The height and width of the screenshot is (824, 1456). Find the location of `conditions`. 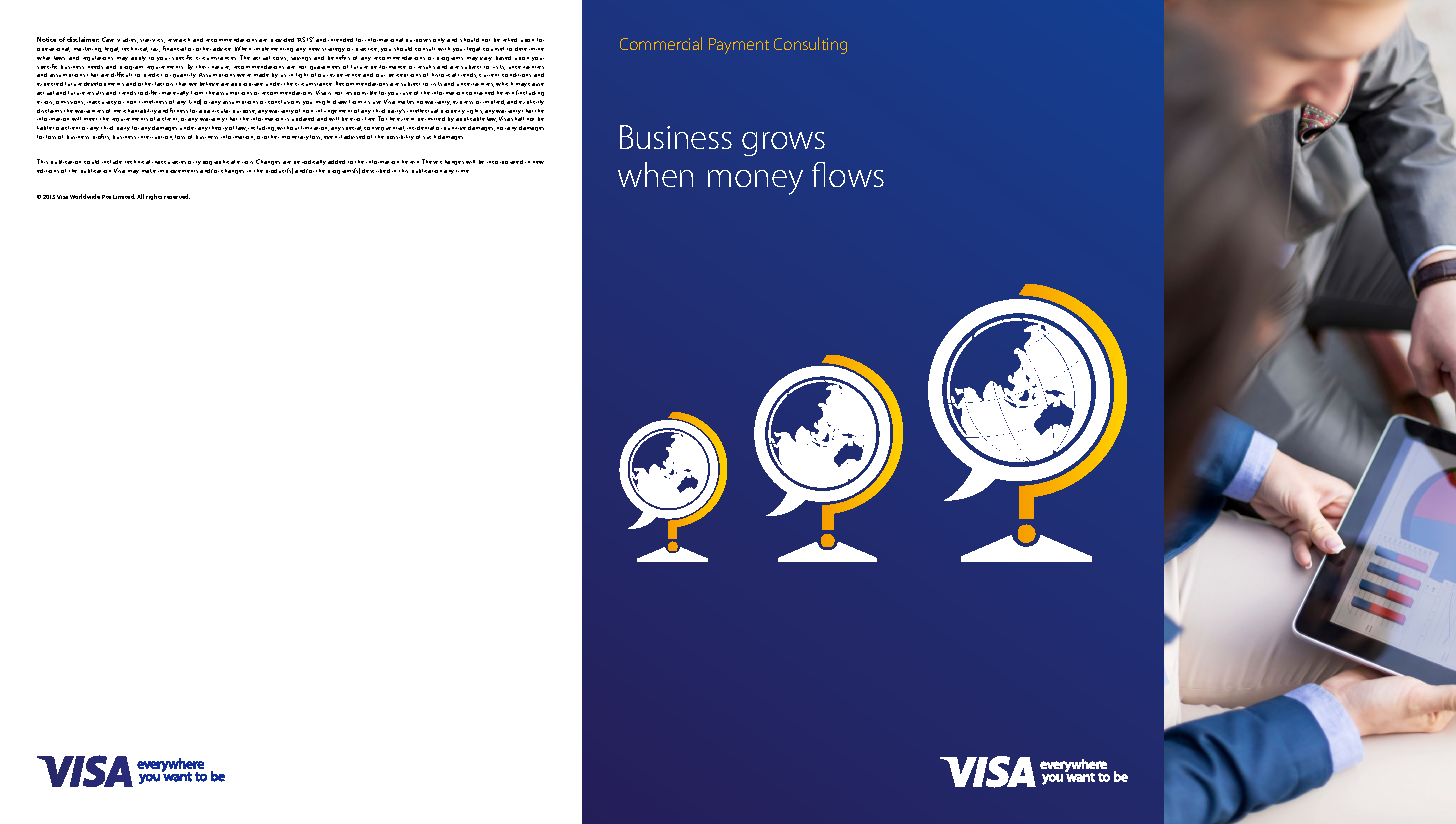

conditions is located at coordinates (516, 75).
